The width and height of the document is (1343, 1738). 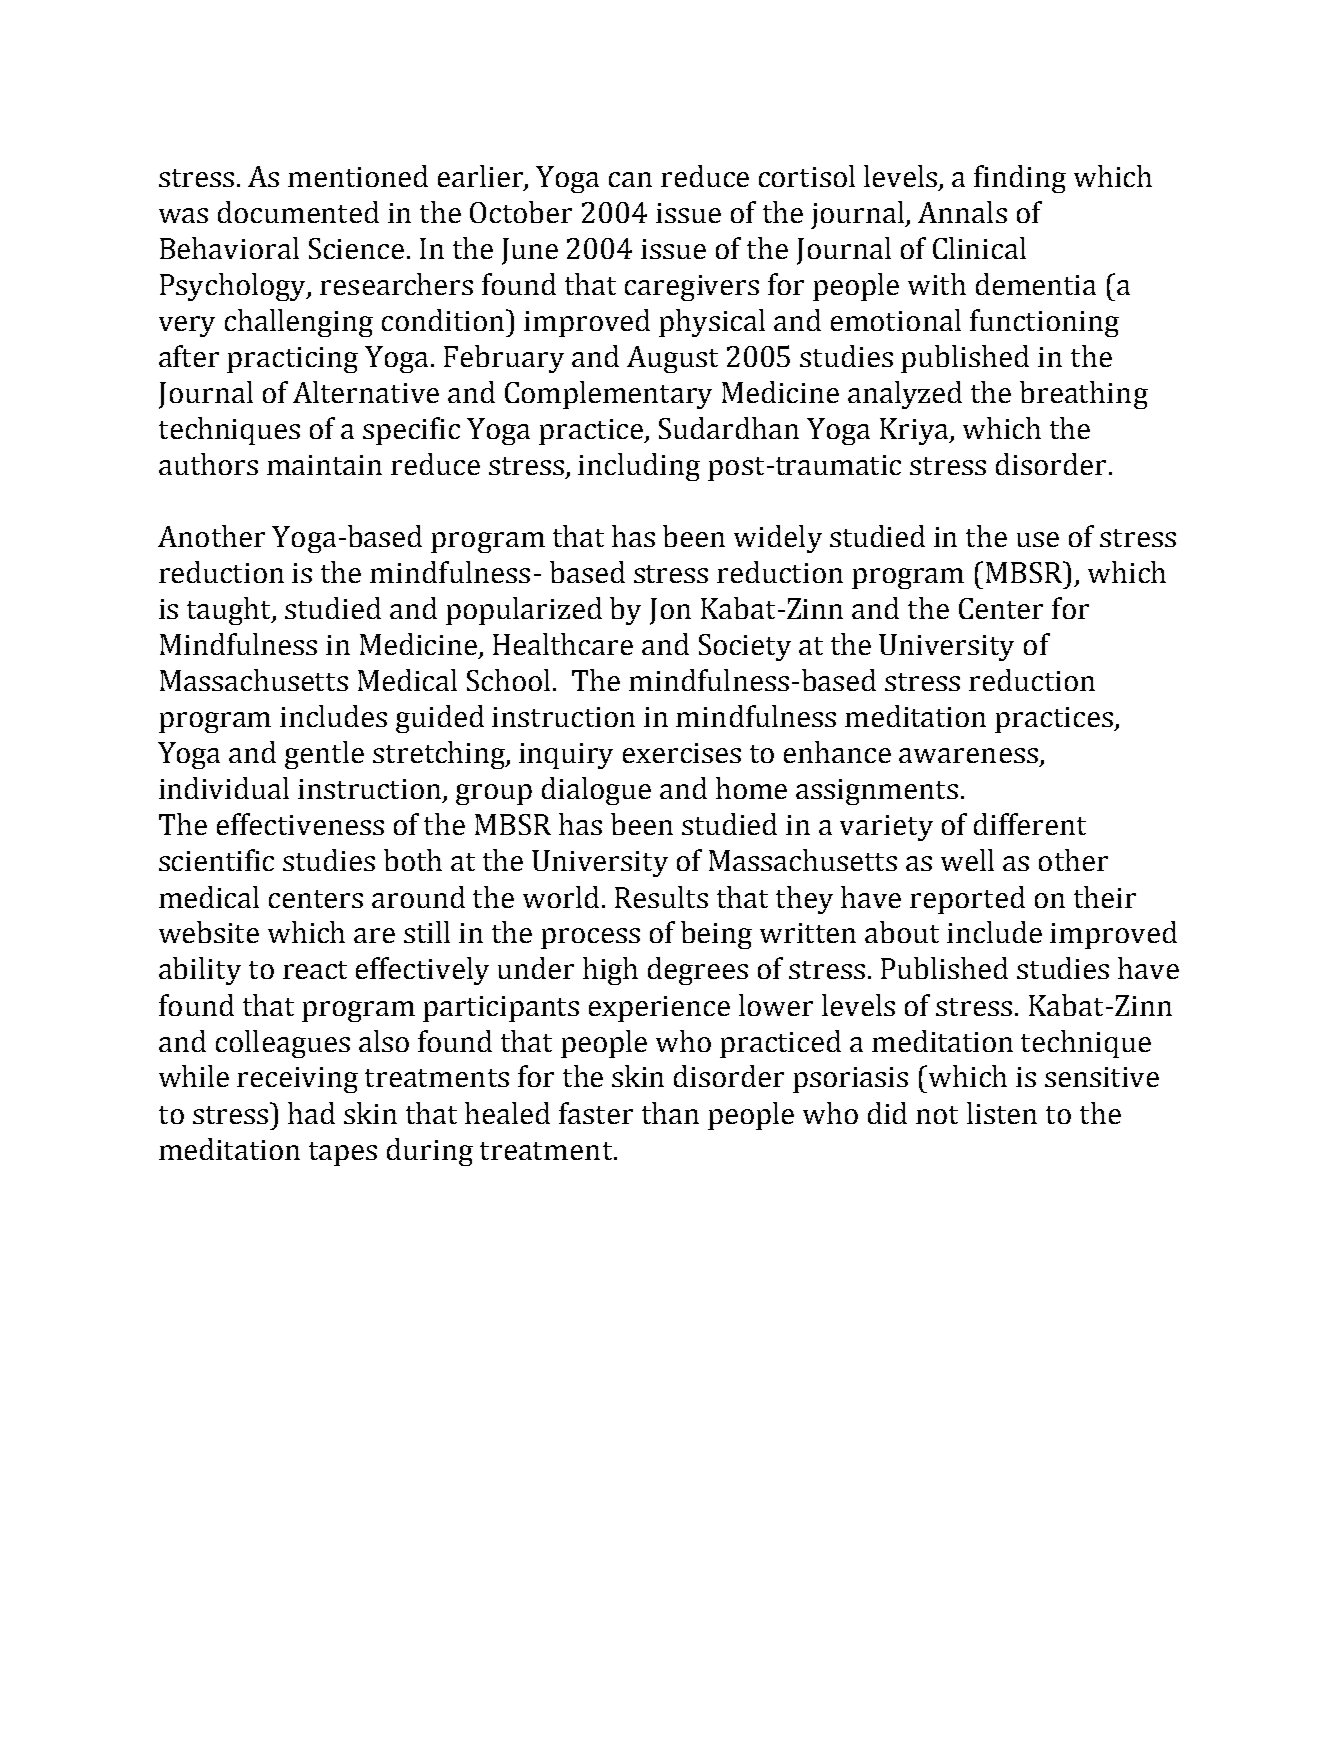 I want to click on than, so click(x=670, y=1113).
